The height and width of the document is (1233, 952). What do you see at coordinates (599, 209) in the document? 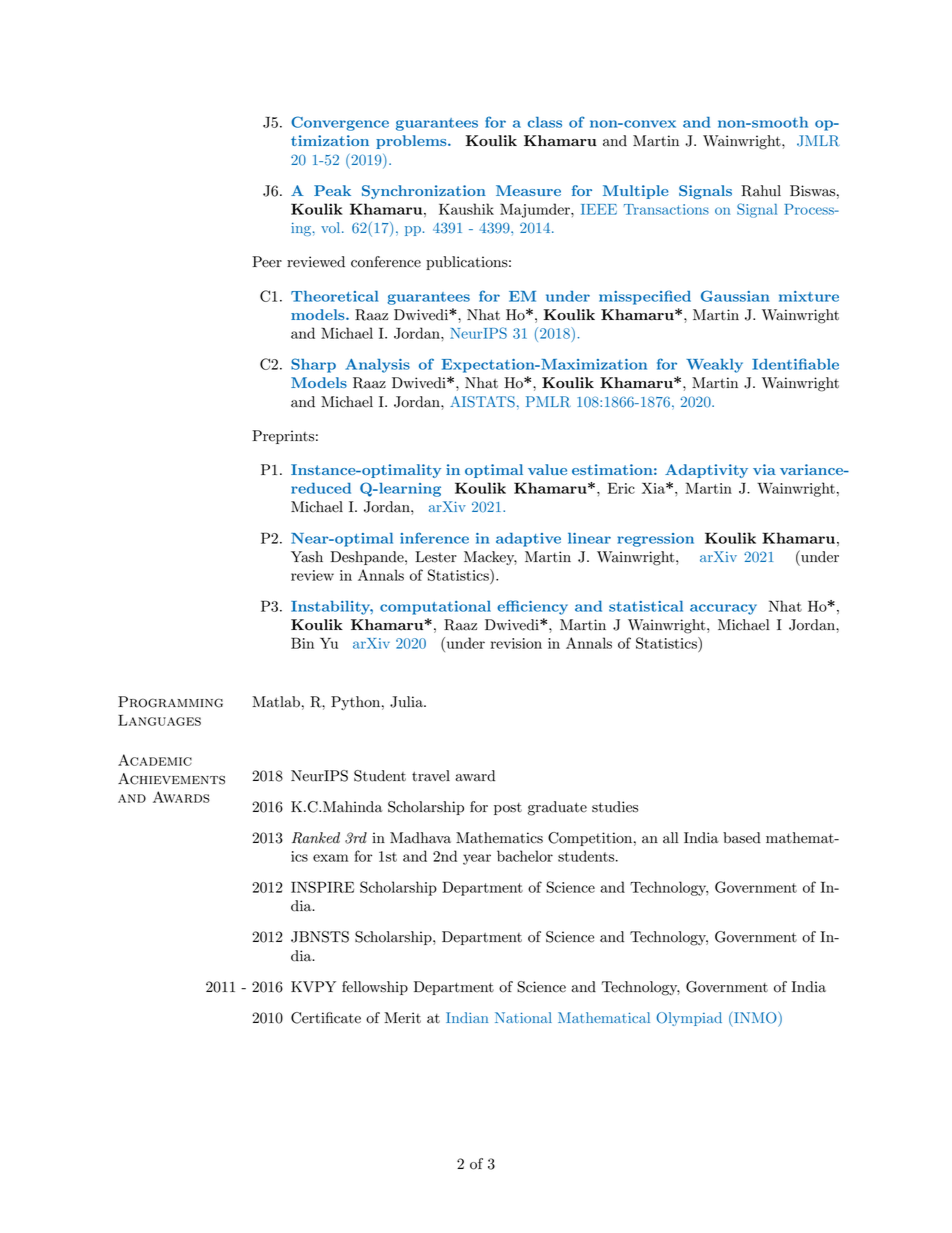
I see `IEEE` at bounding box center [599, 209].
